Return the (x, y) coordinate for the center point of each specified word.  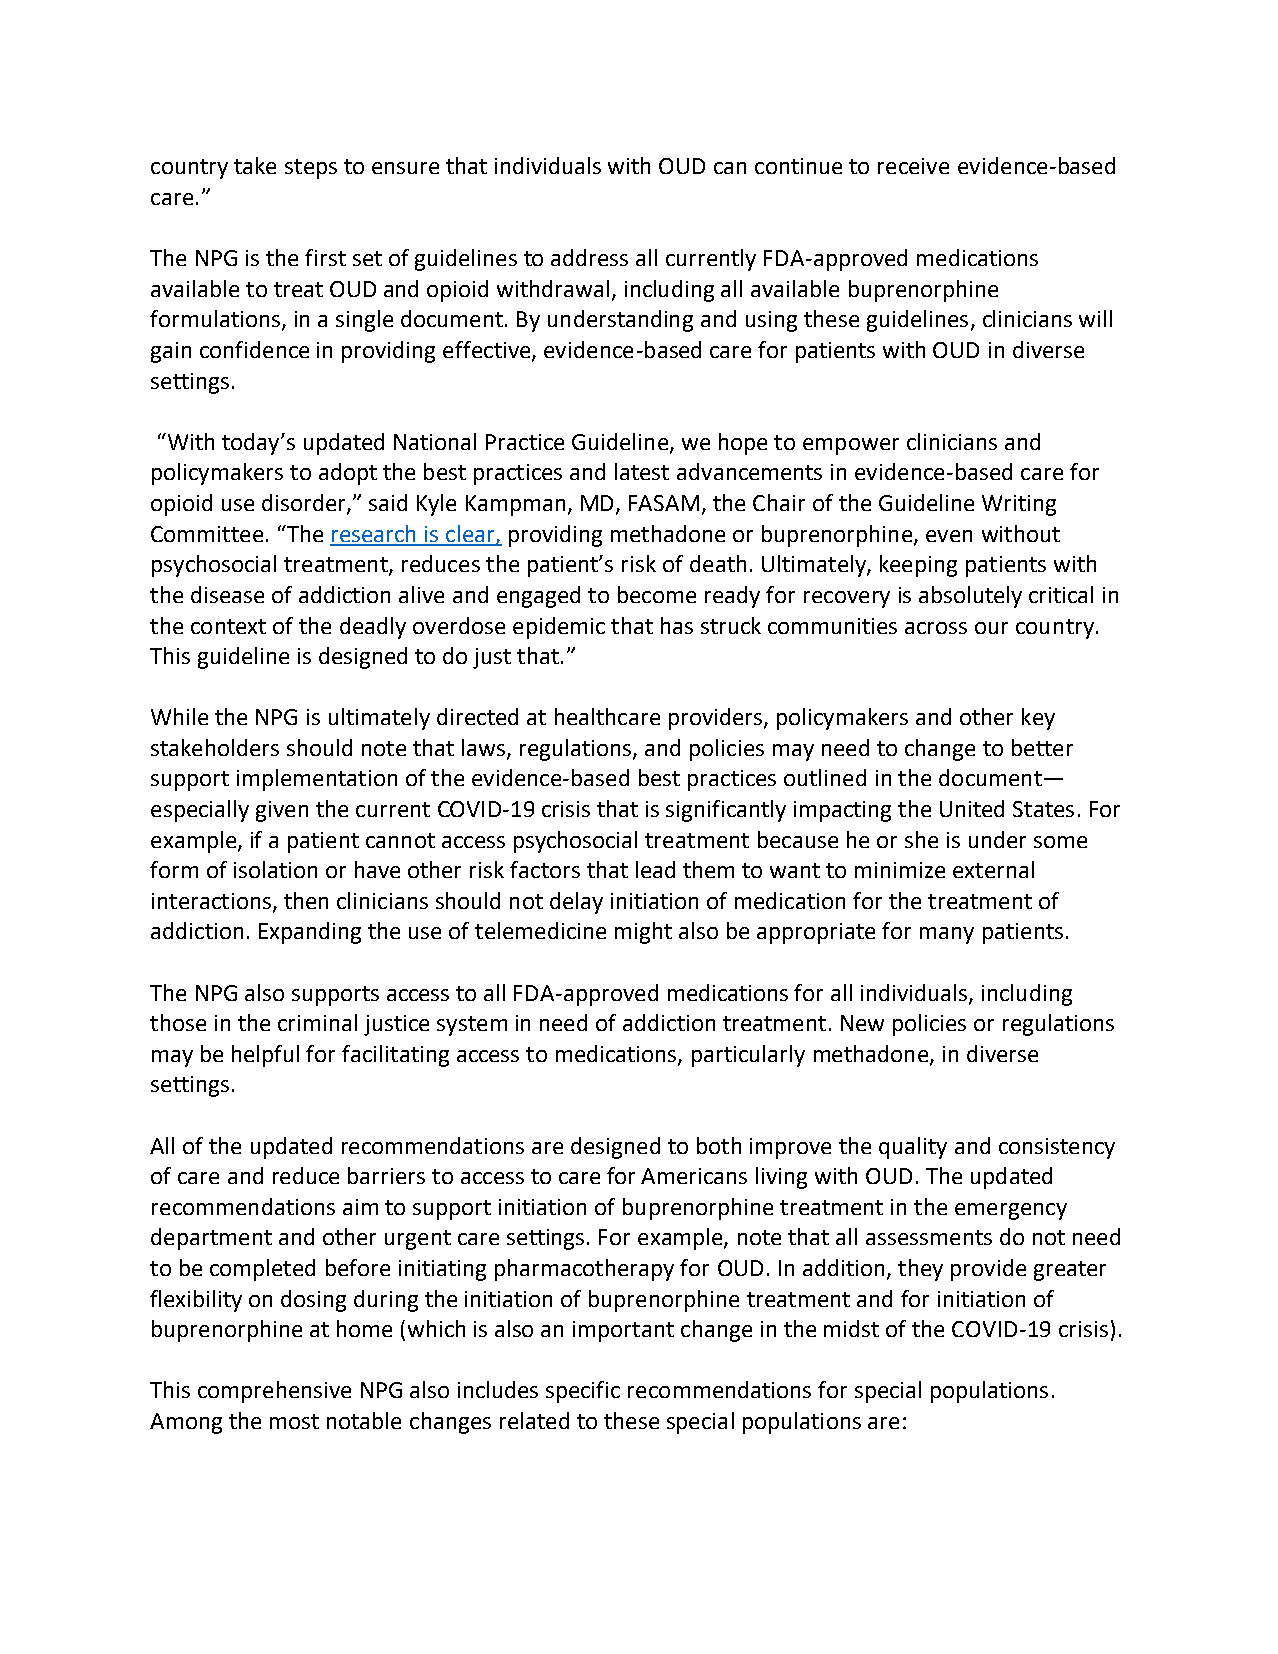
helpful (265, 1056)
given (282, 811)
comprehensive (274, 1392)
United (972, 808)
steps (311, 169)
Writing (1019, 505)
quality (913, 1148)
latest (642, 471)
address (589, 257)
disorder (305, 503)
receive (913, 166)
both (719, 1145)
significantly (726, 811)
